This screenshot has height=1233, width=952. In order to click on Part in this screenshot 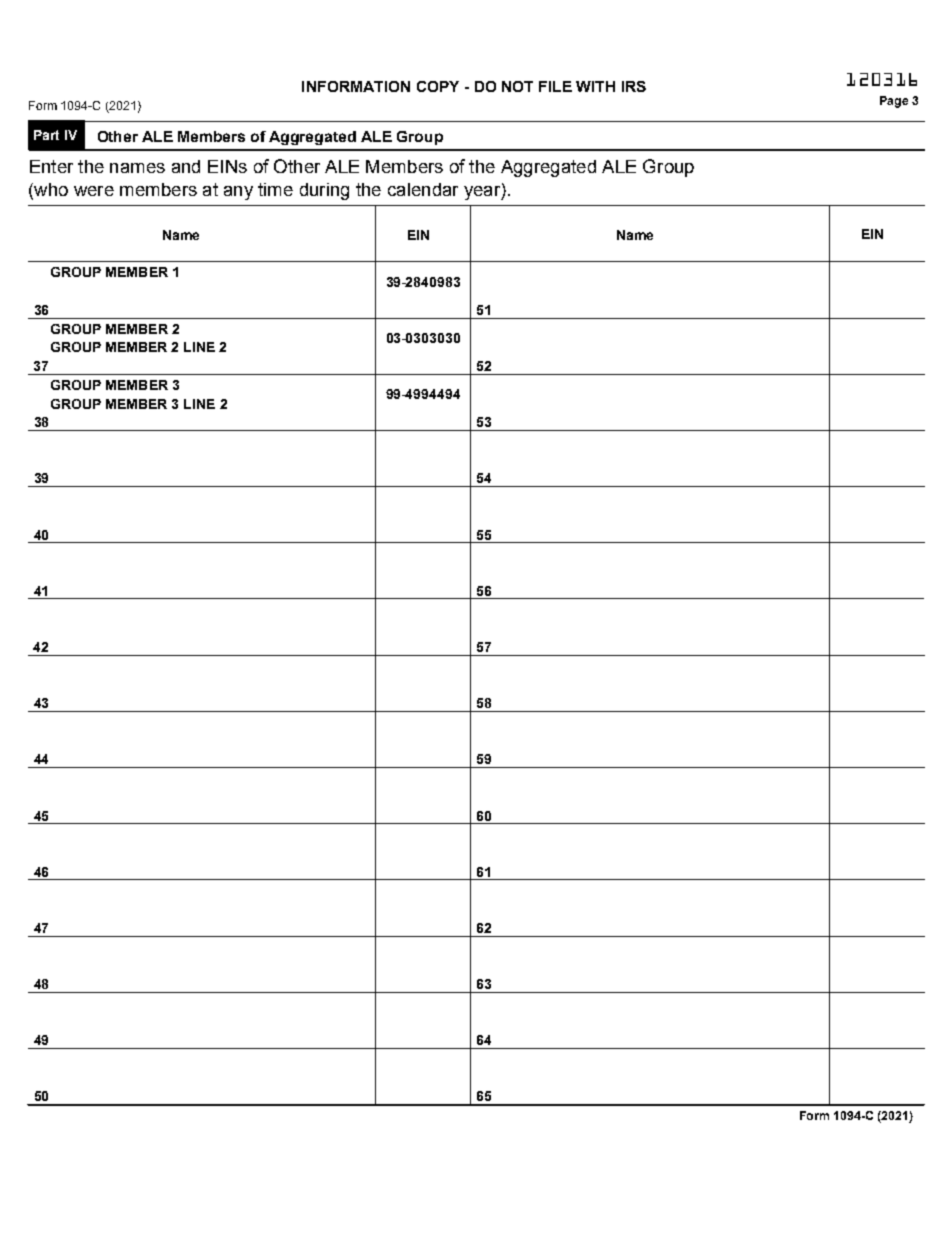, I will do `click(46, 135)`.
